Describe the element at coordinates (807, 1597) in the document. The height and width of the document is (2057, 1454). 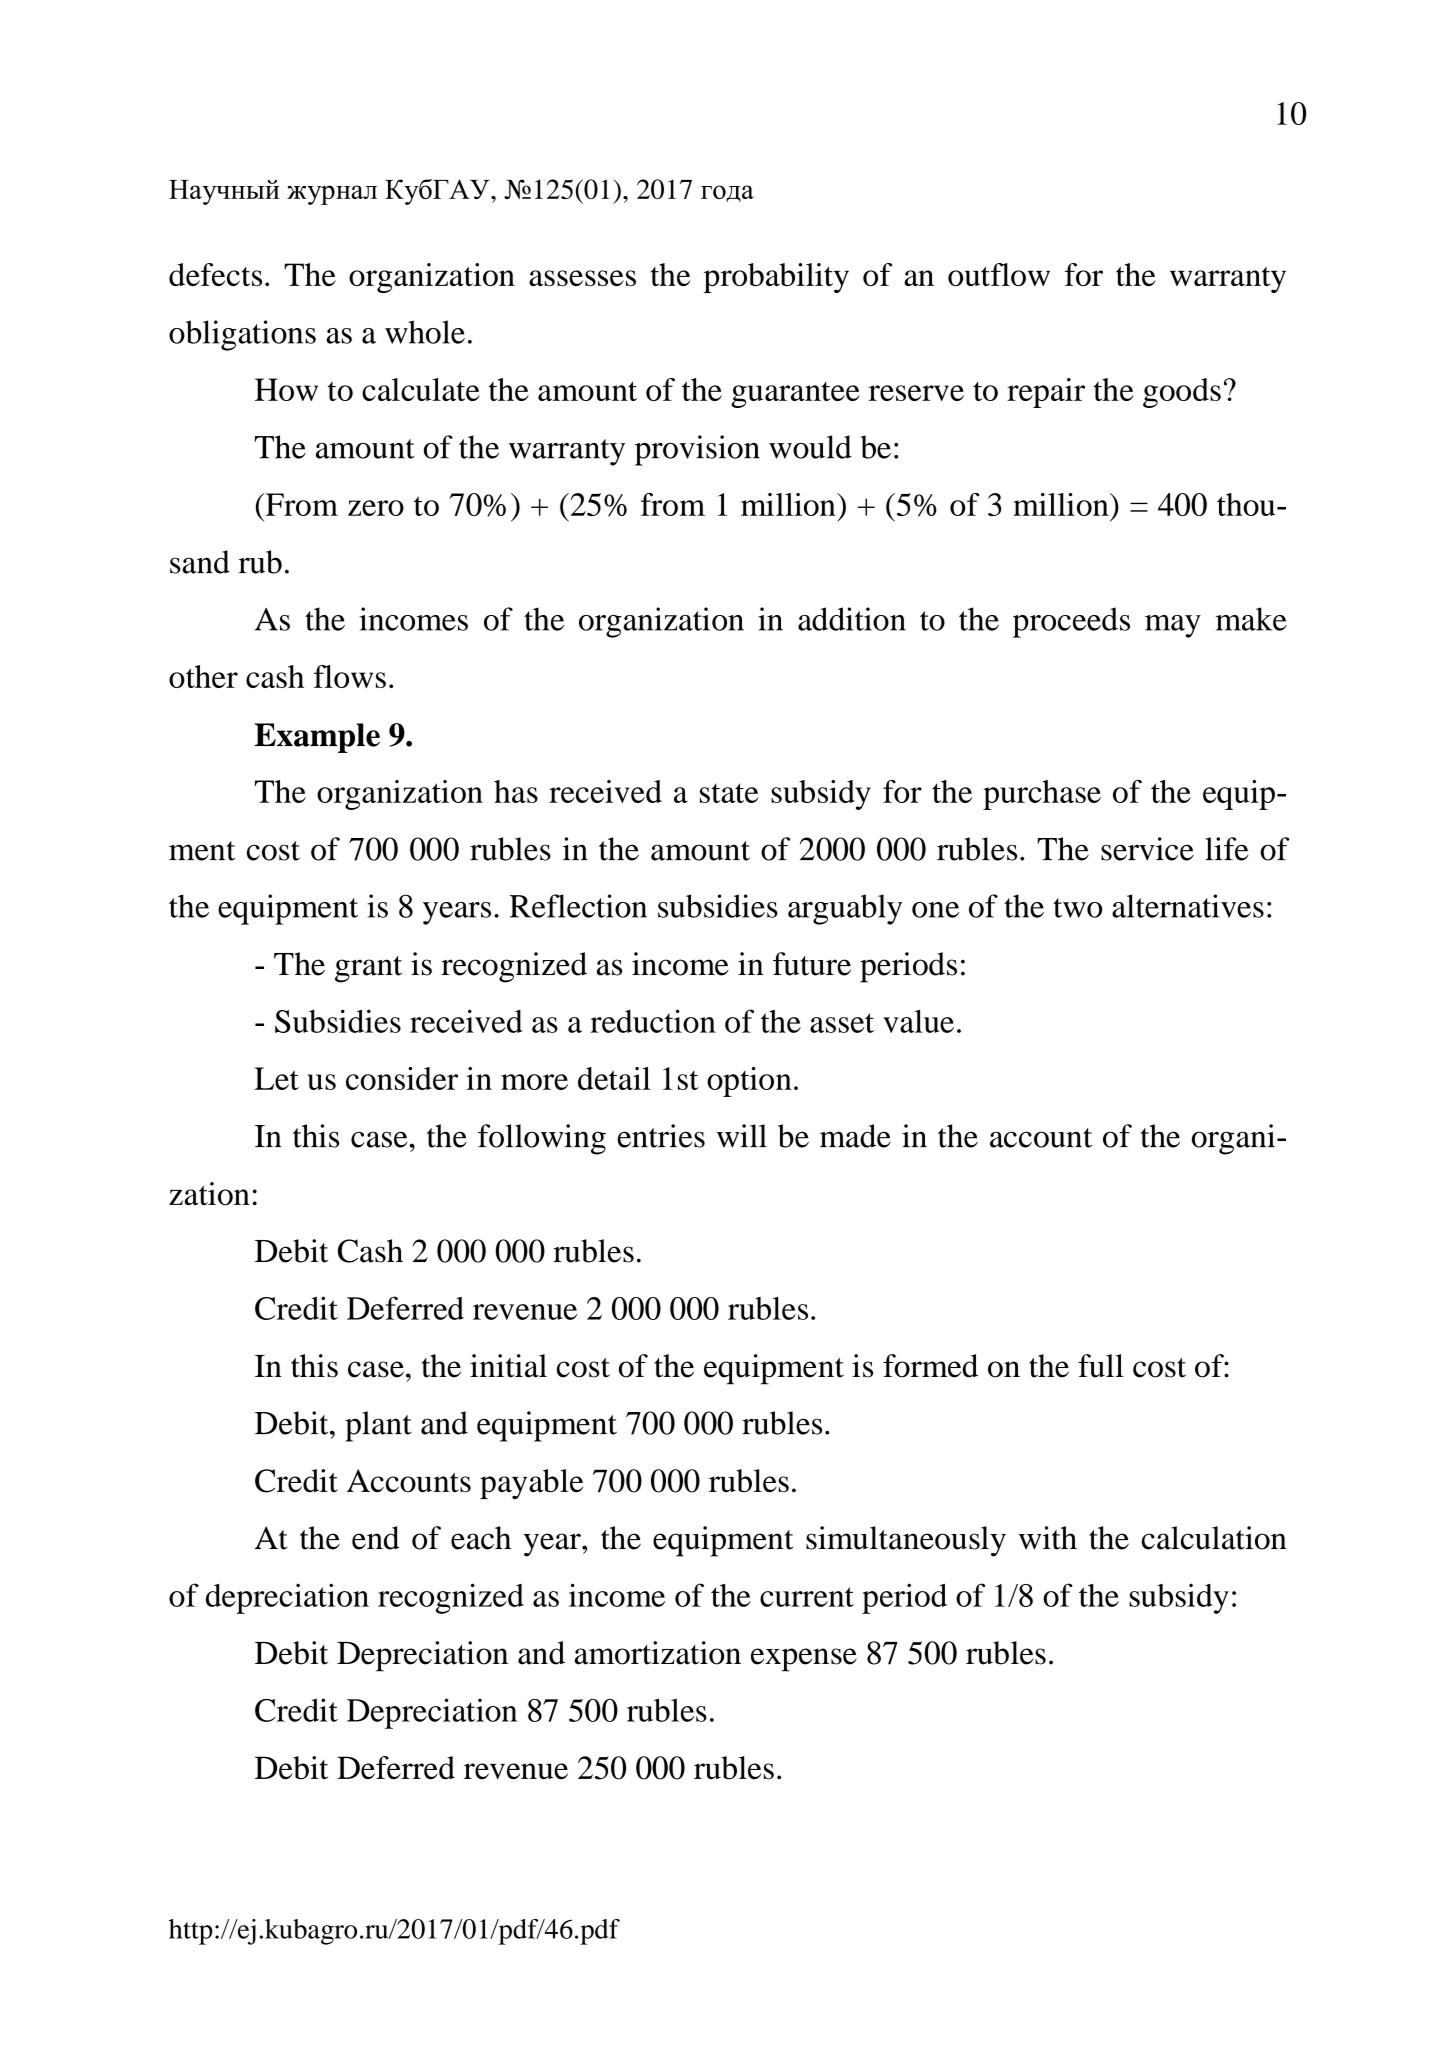
I see `current` at that location.
